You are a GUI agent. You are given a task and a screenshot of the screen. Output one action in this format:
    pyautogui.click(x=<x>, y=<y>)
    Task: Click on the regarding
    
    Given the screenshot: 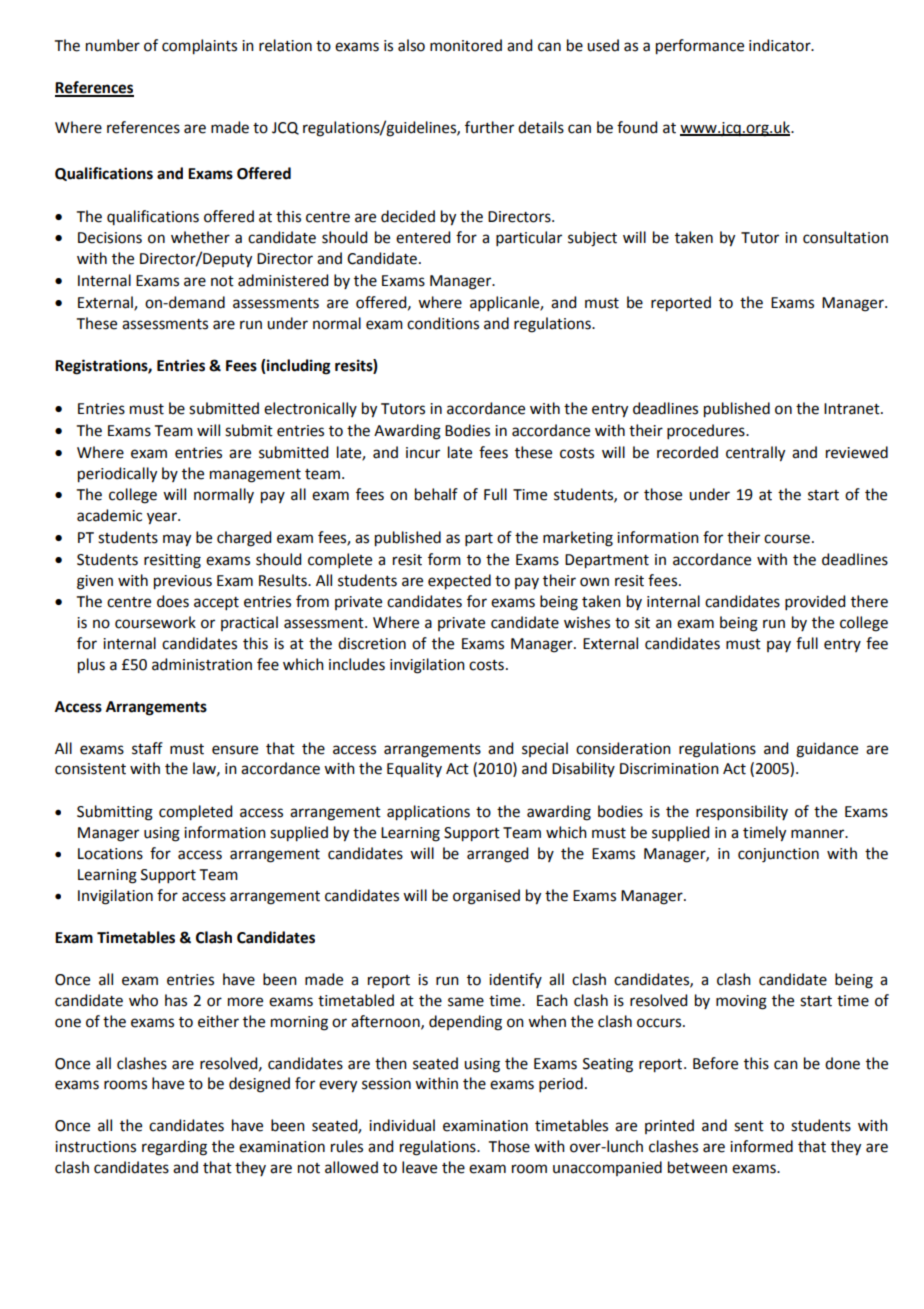 What is the action you would take?
    pyautogui.click(x=174, y=1148)
